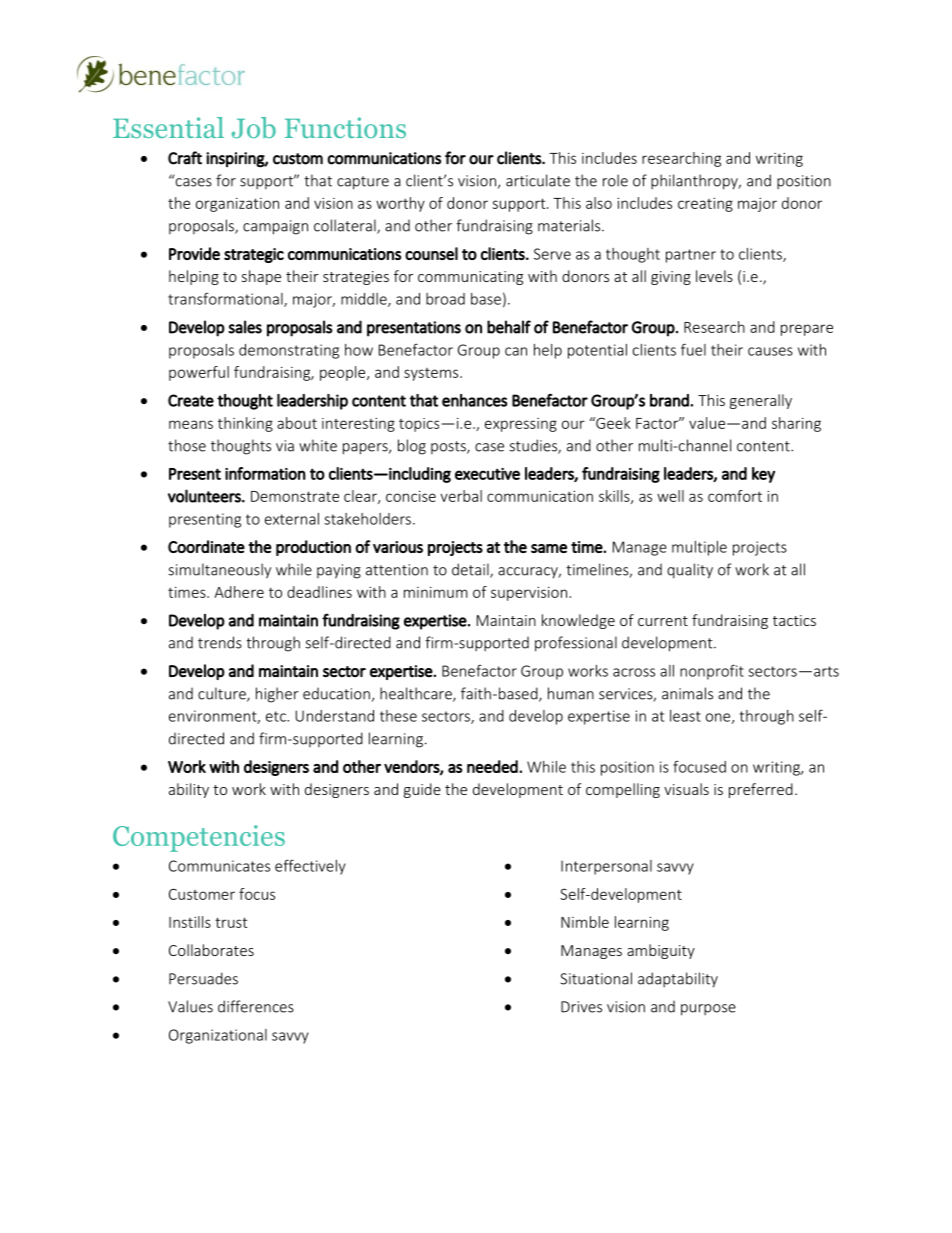 The height and width of the image is (1233, 952). Describe the element at coordinates (254, 128) in the image. I see `Job` at that location.
